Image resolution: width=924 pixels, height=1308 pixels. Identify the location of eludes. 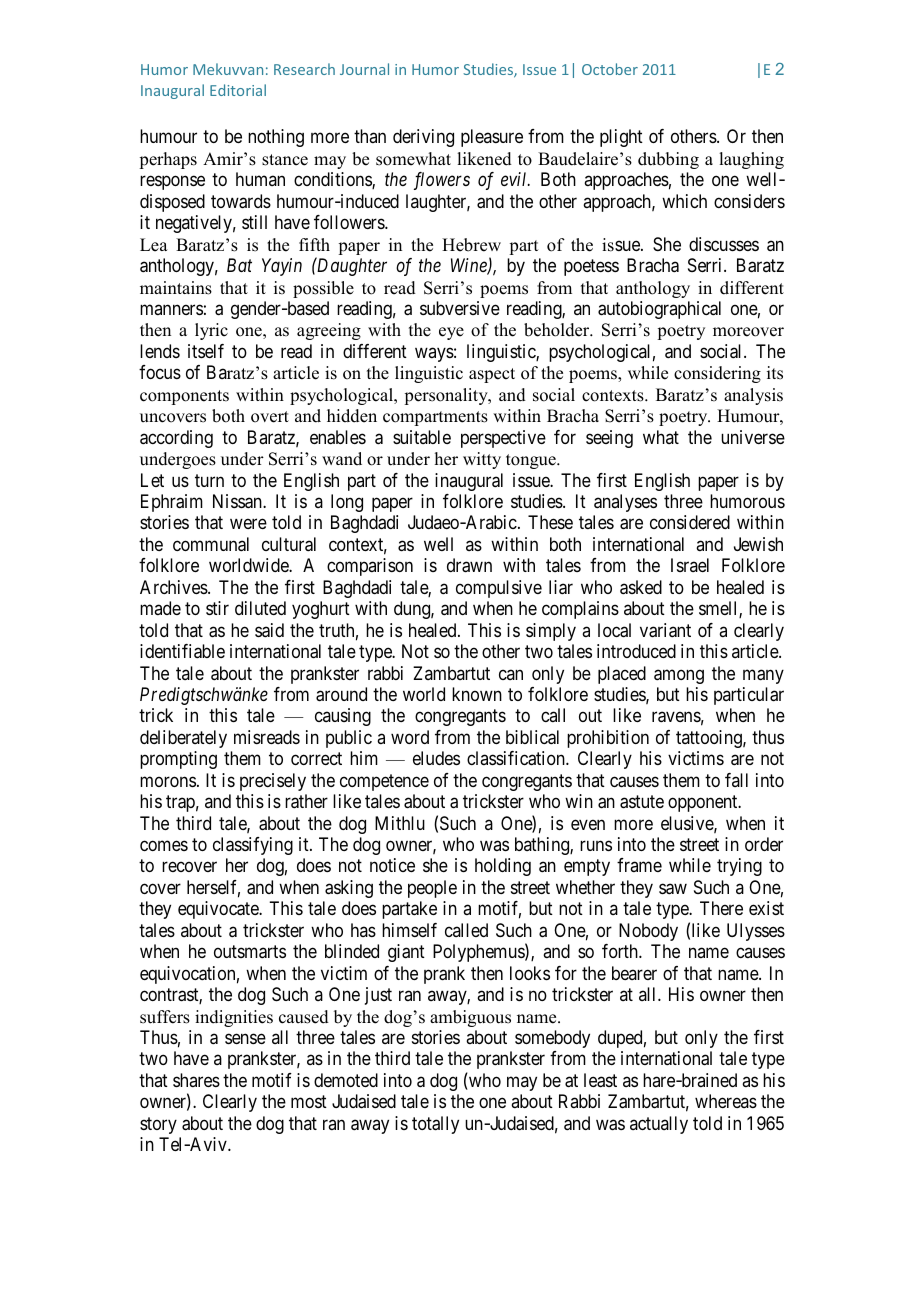
(436, 758).
